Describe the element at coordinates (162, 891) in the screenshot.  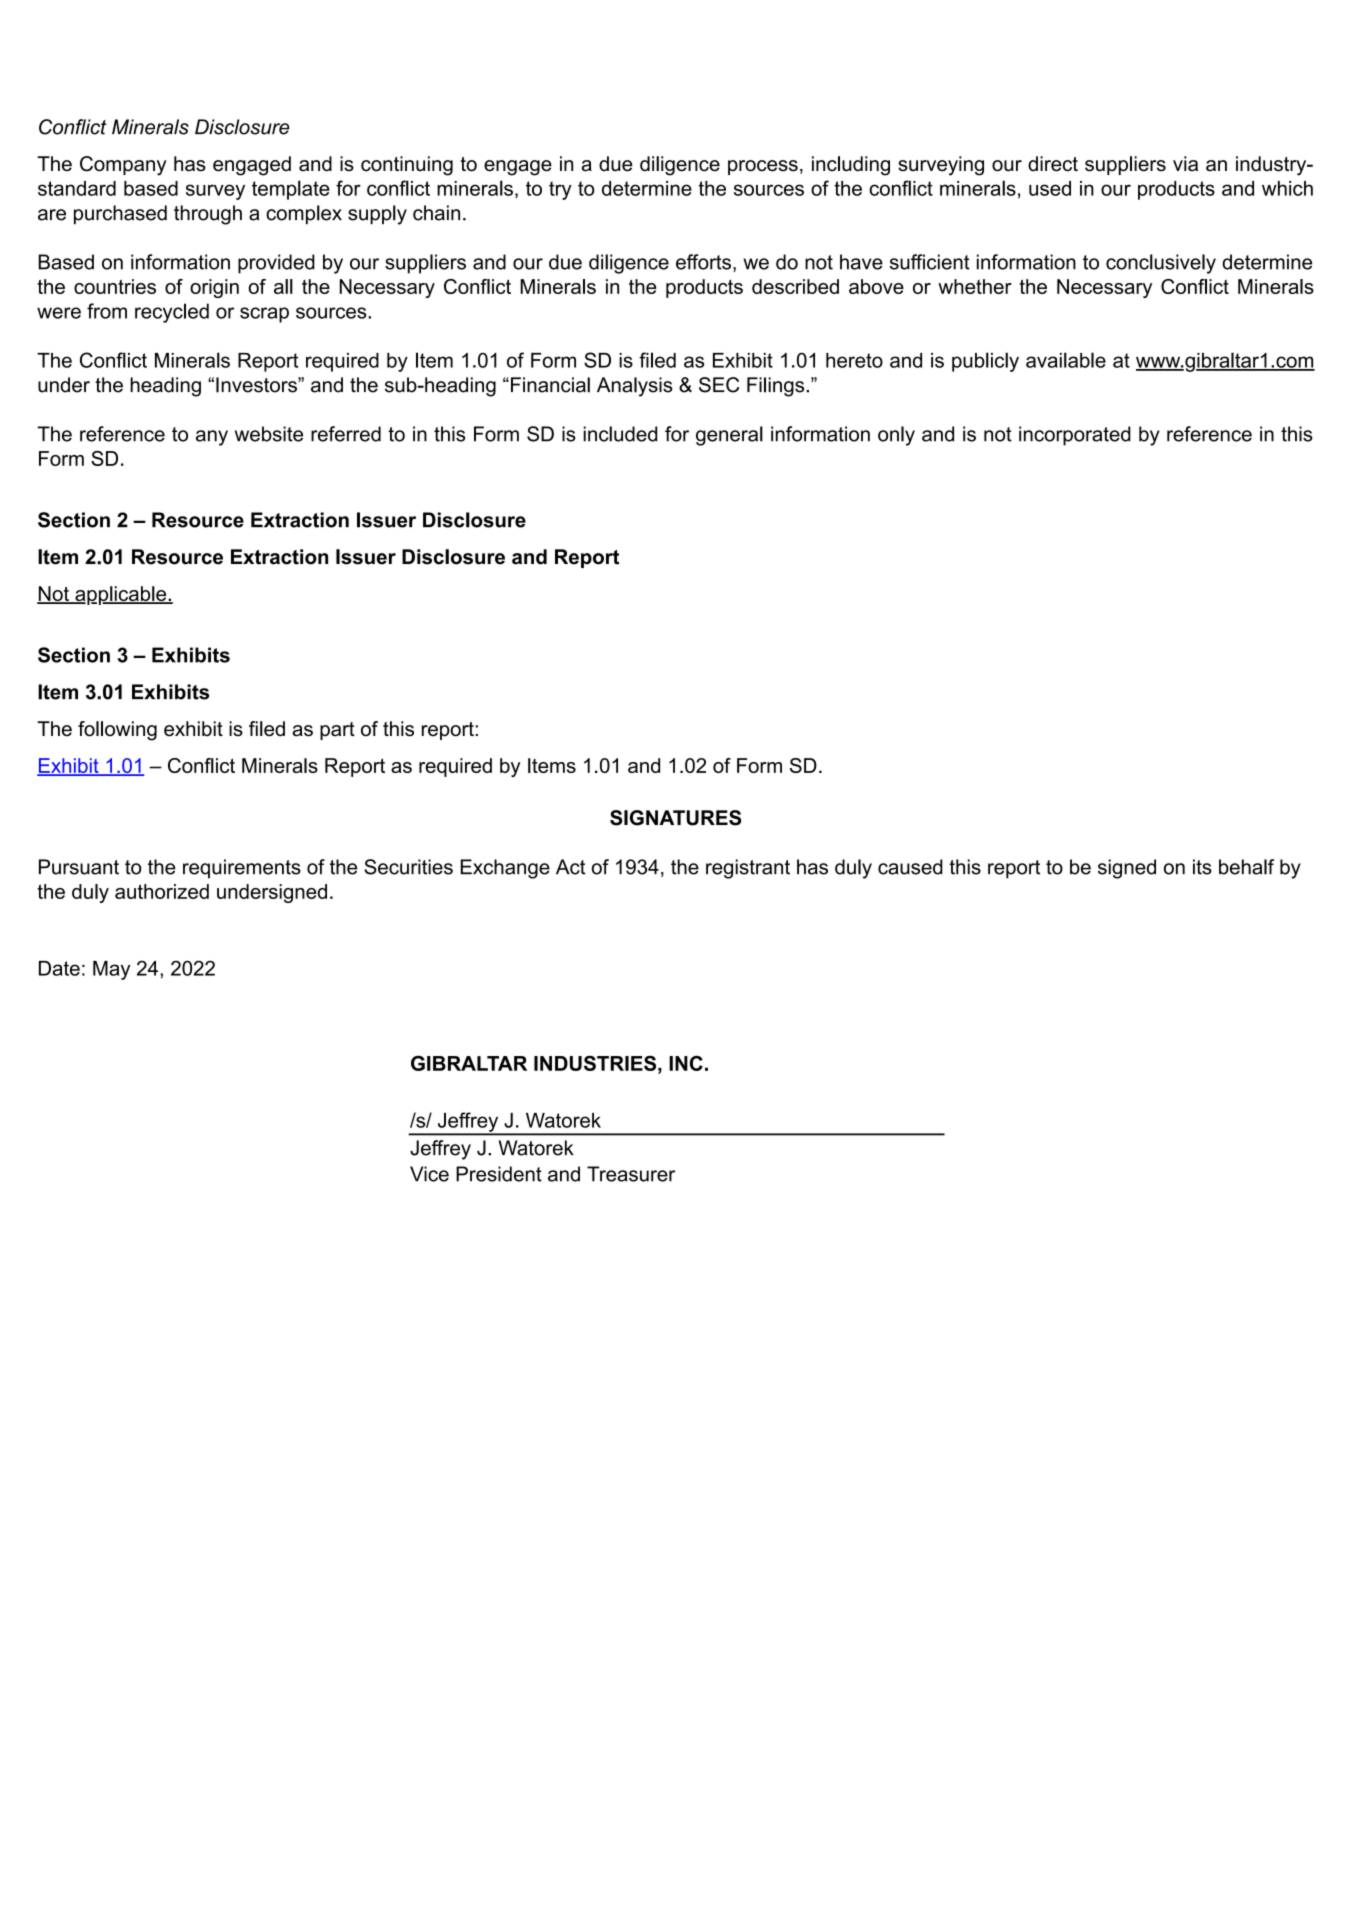
I see `authorized` at that location.
